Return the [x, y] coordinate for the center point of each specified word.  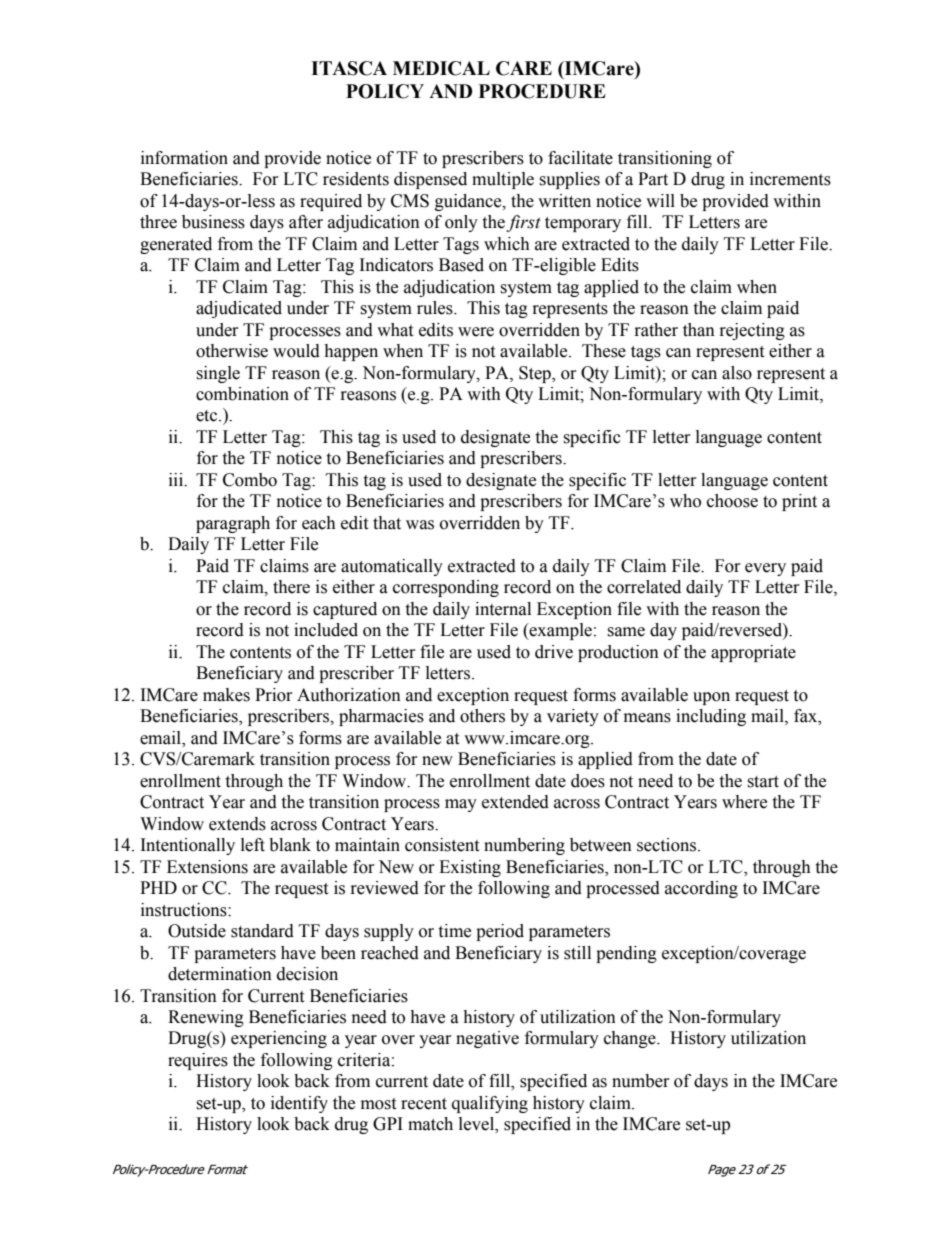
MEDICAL [441, 68]
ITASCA [349, 68]
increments [790, 179]
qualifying [490, 1104]
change [631, 1039]
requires [198, 1061]
